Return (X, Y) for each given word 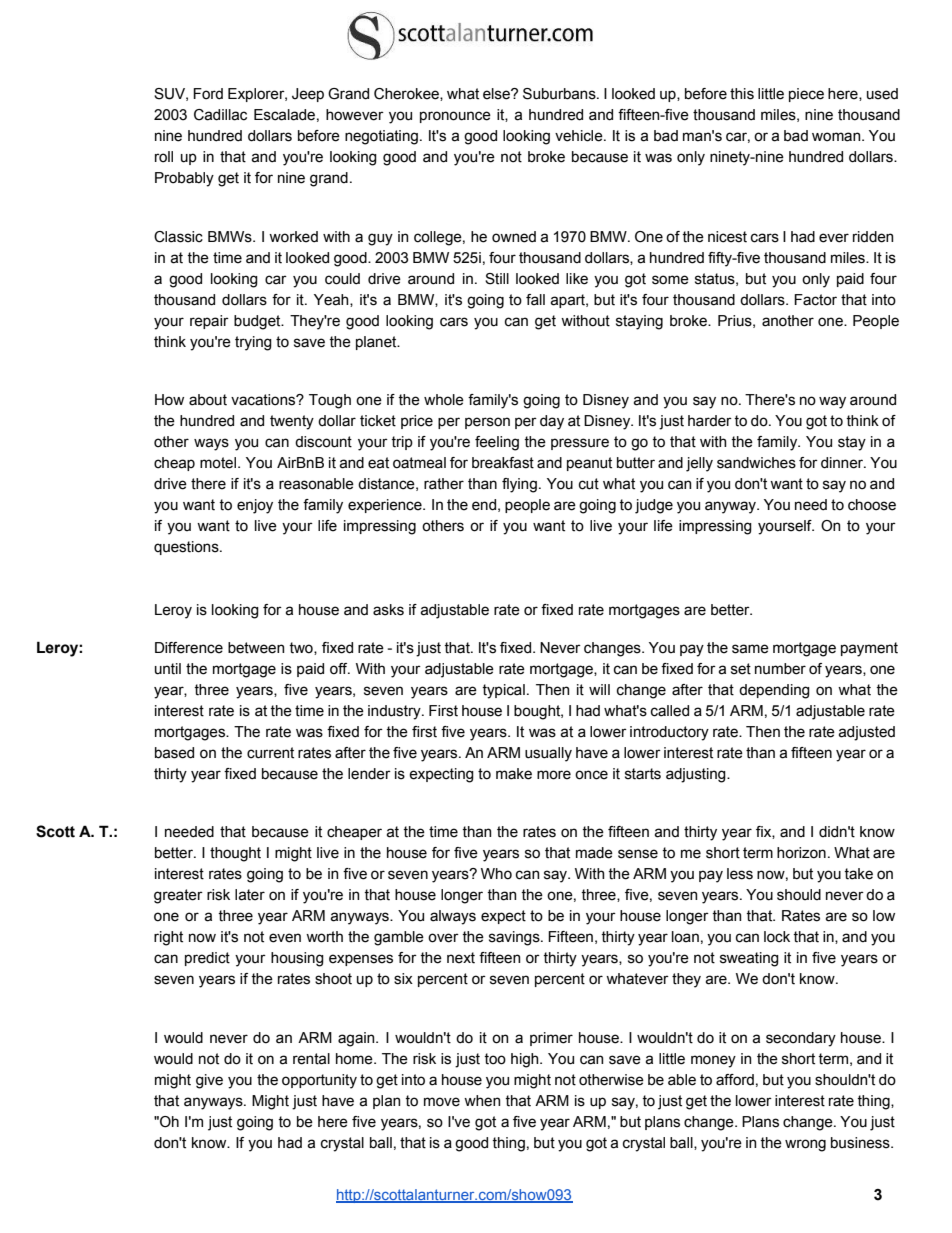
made (594, 853)
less (740, 874)
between (256, 648)
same (750, 649)
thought (235, 854)
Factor (815, 300)
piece (806, 95)
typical (503, 691)
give (209, 1081)
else (497, 94)
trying (253, 343)
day (552, 422)
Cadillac (220, 115)
